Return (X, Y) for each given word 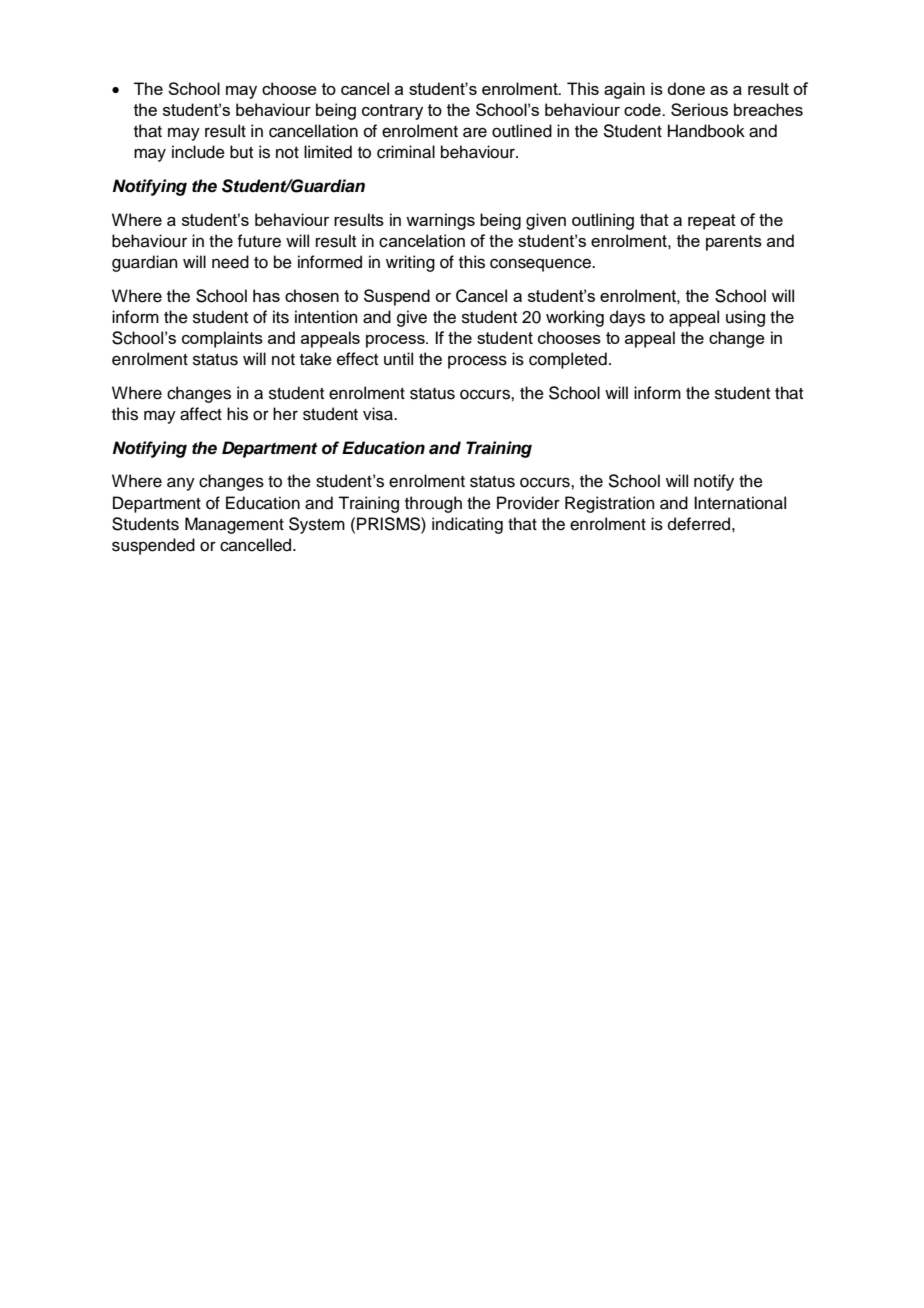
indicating (467, 525)
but (241, 152)
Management (234, 525)
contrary (392, 112)
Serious (699, 109)
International (740, 503)
